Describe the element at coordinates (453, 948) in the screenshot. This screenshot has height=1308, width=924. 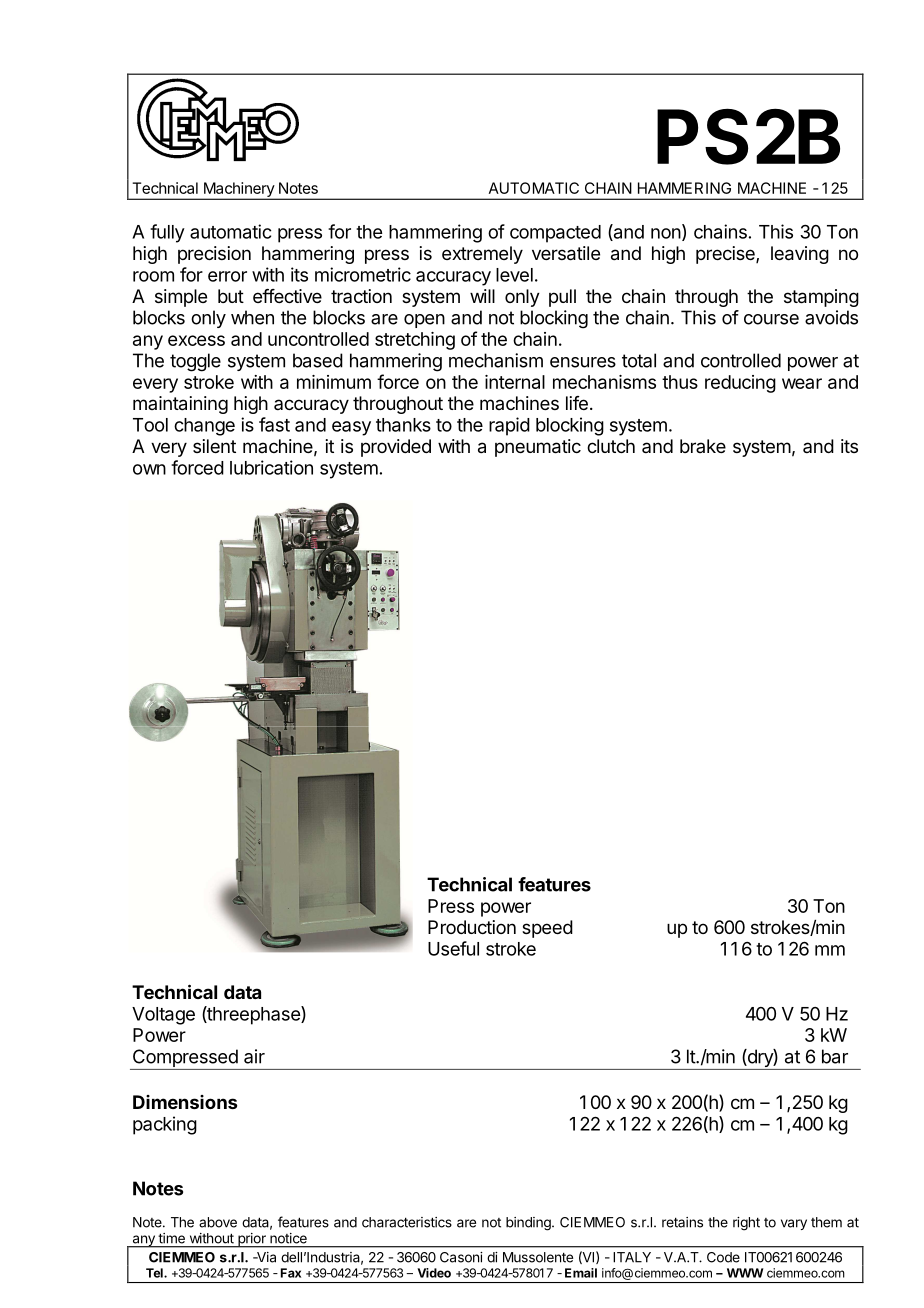
I see `Useful` at that location.
